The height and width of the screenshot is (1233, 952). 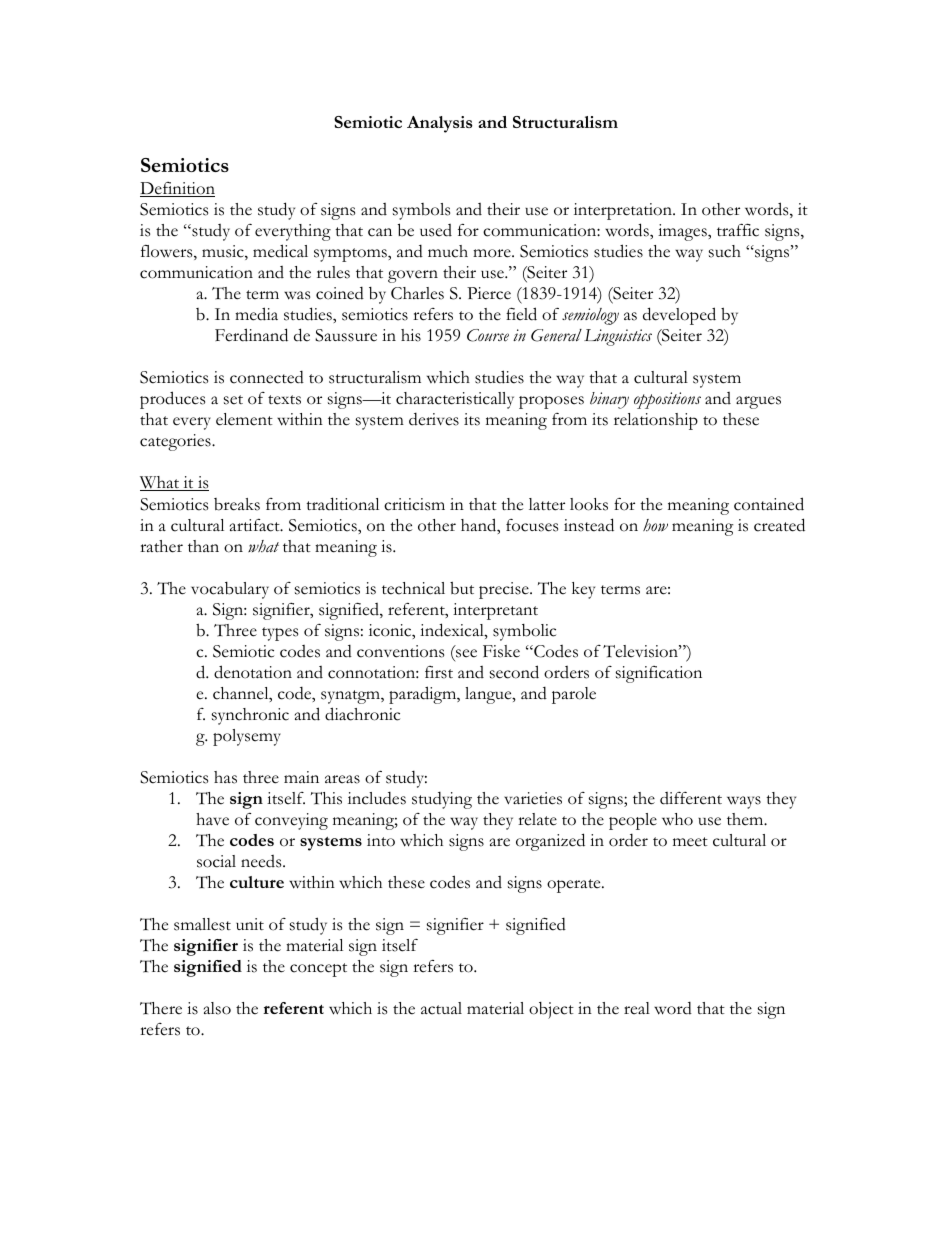 I want to click on element, so click(x=244, y=419).
